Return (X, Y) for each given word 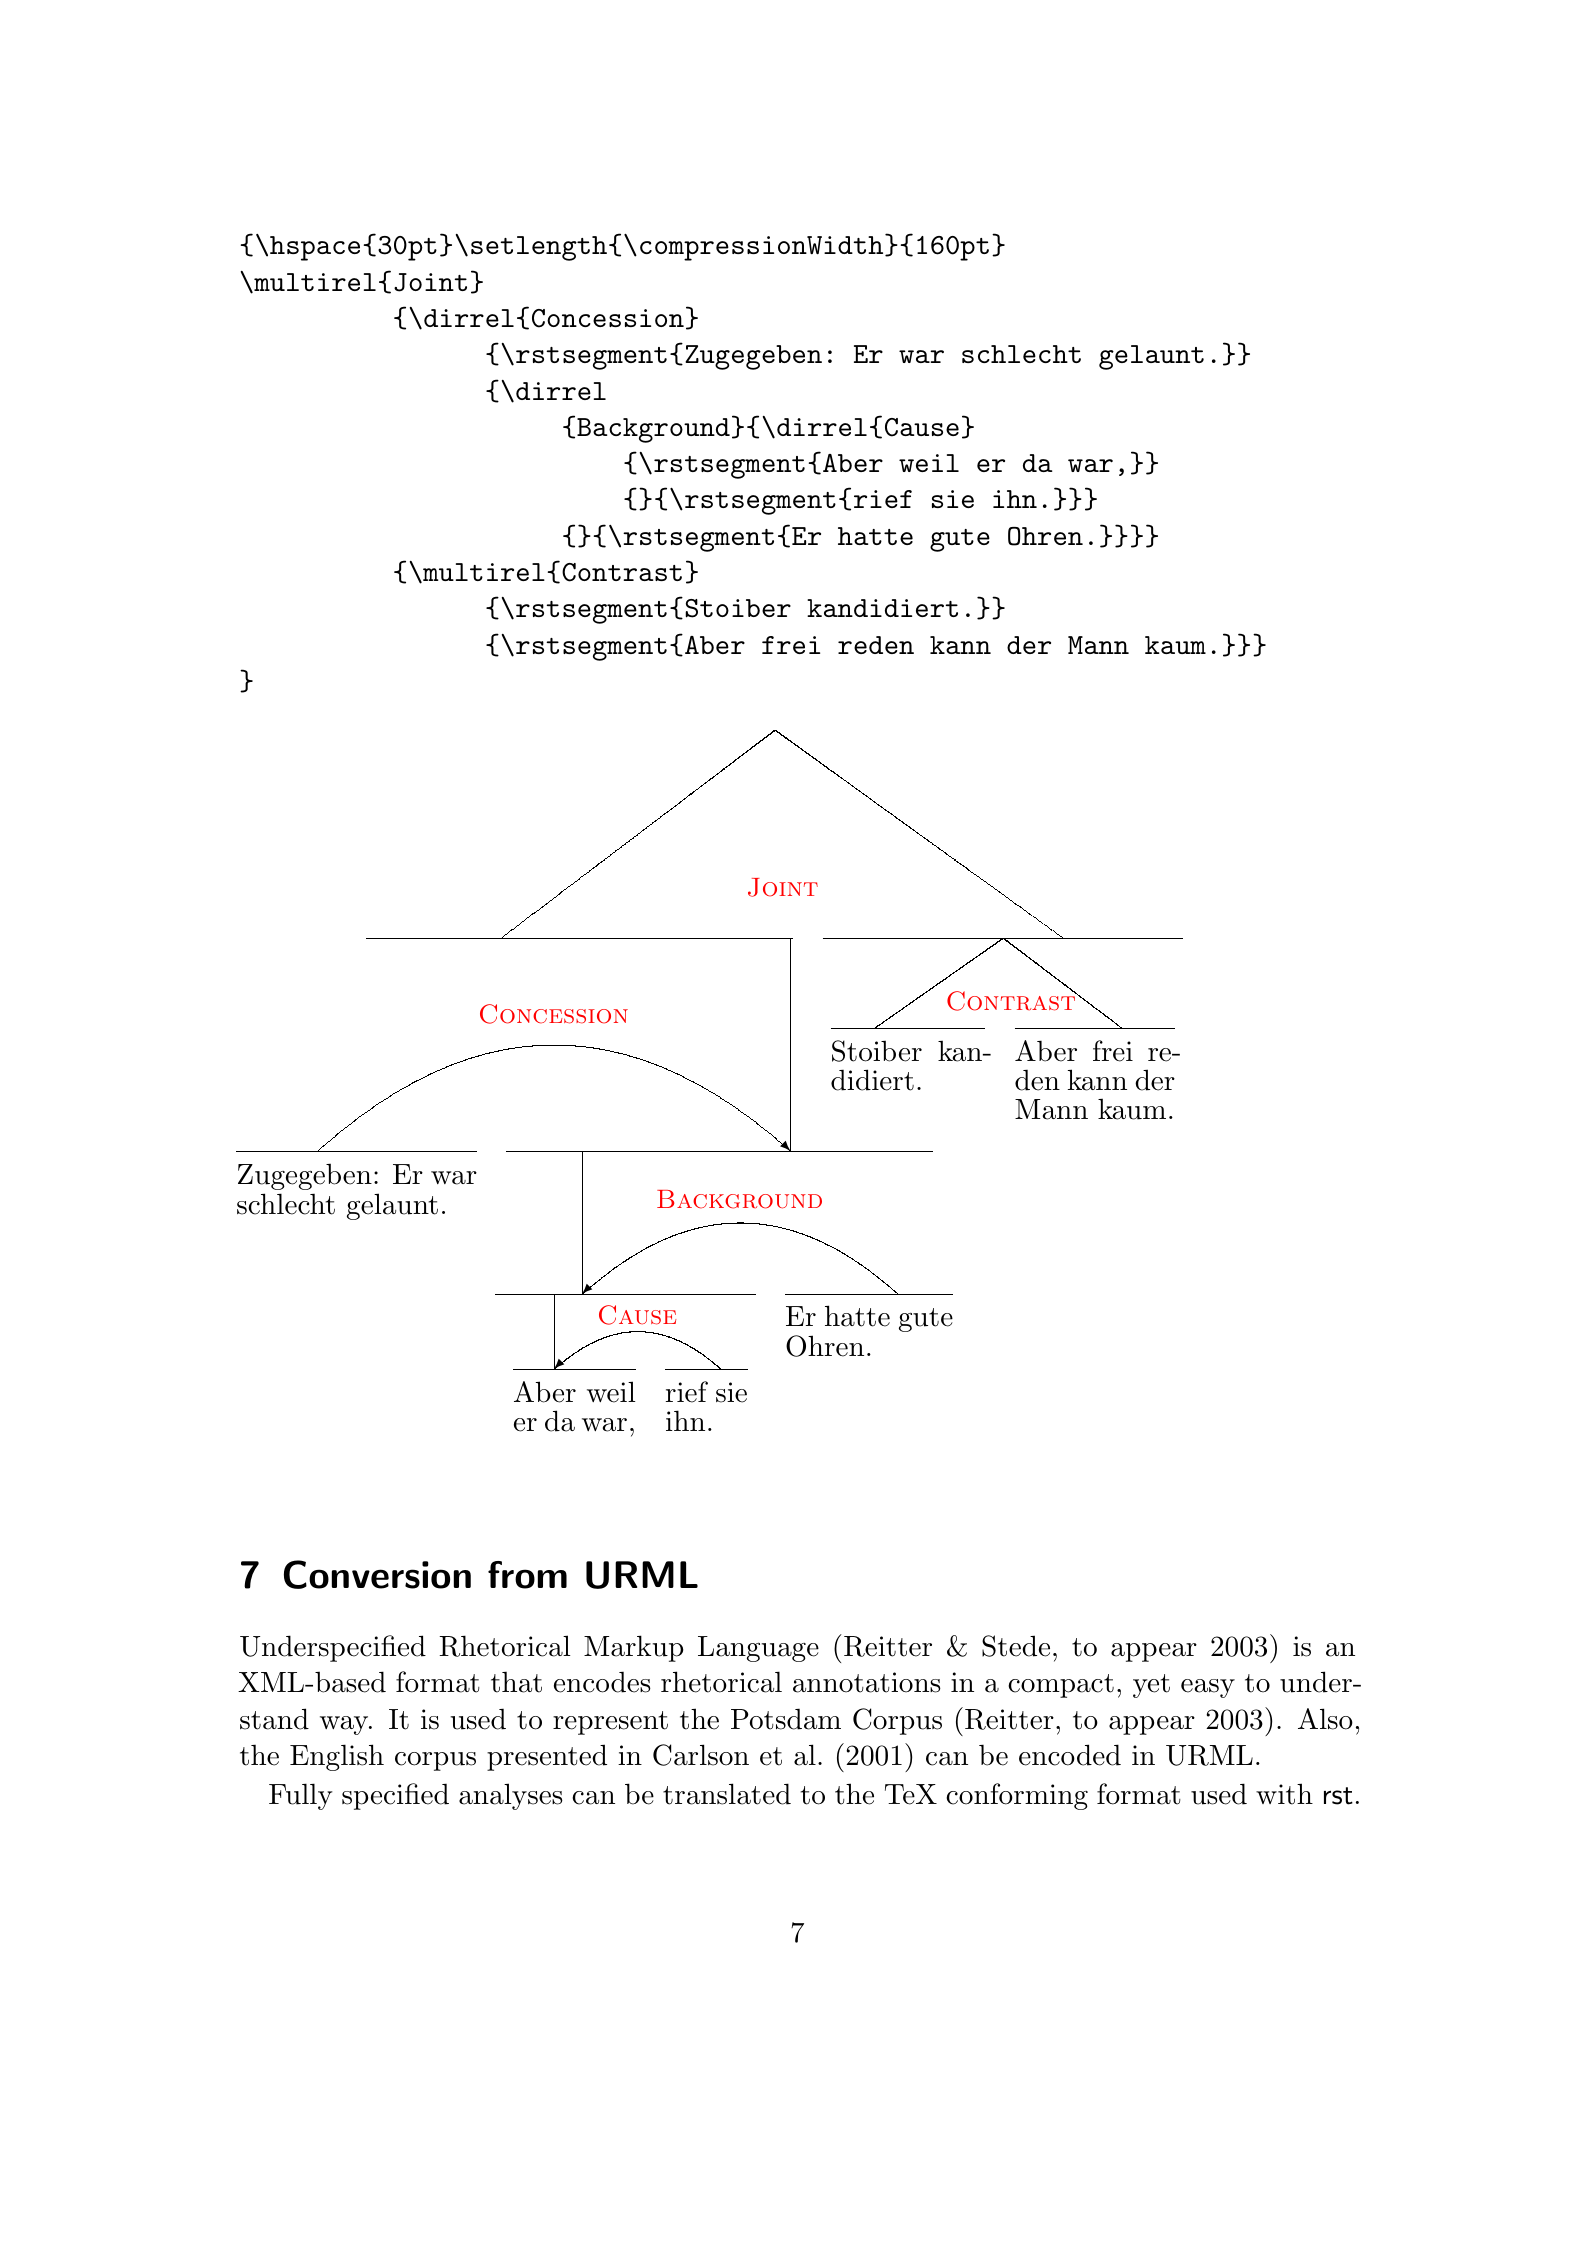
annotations (867, 1682)
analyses (511, 1796)
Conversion (377, 1574)
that (516, 1682)
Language (758, 1649)
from (527, 1575)
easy (1208, 1688)
